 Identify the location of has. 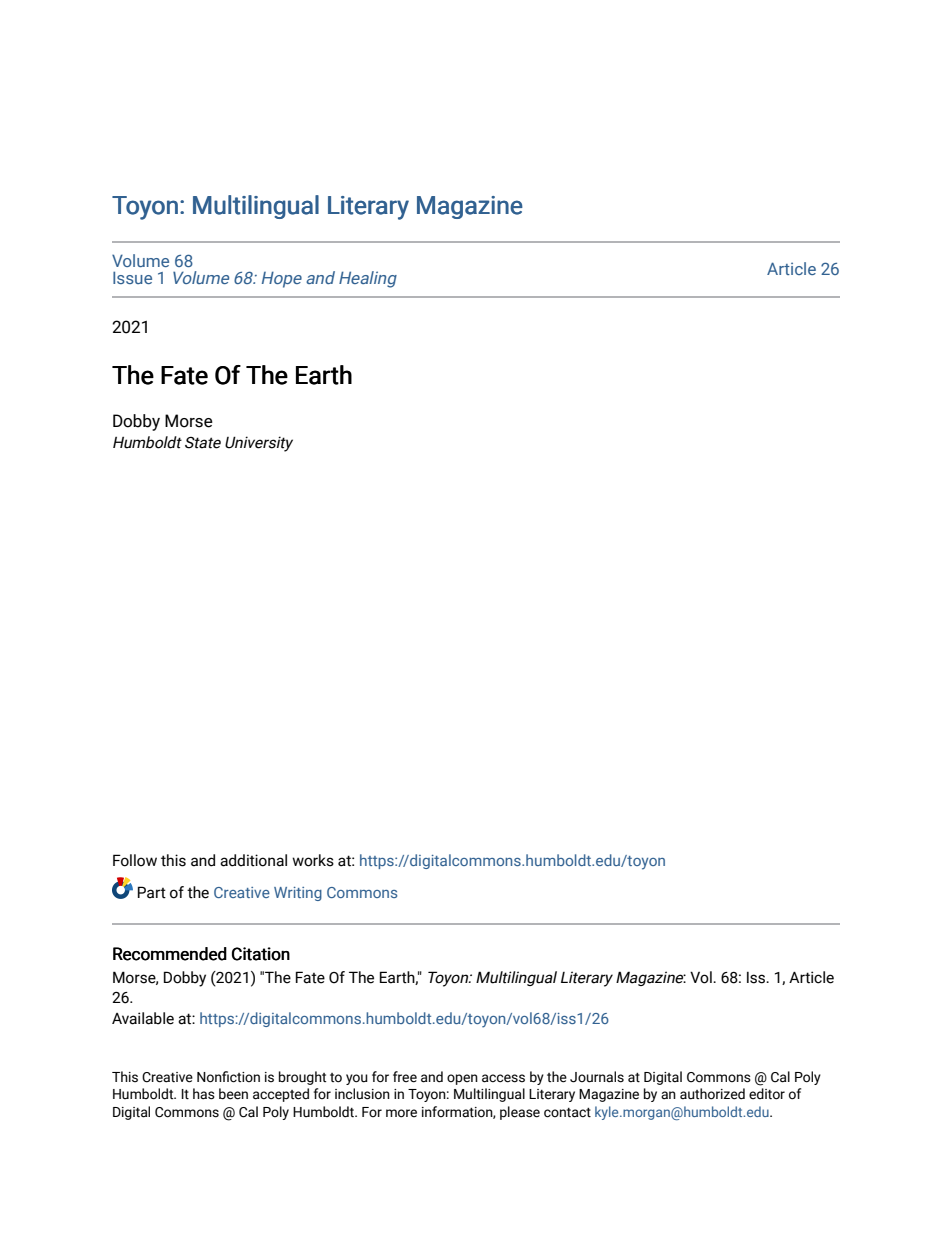
(204, 1094).
